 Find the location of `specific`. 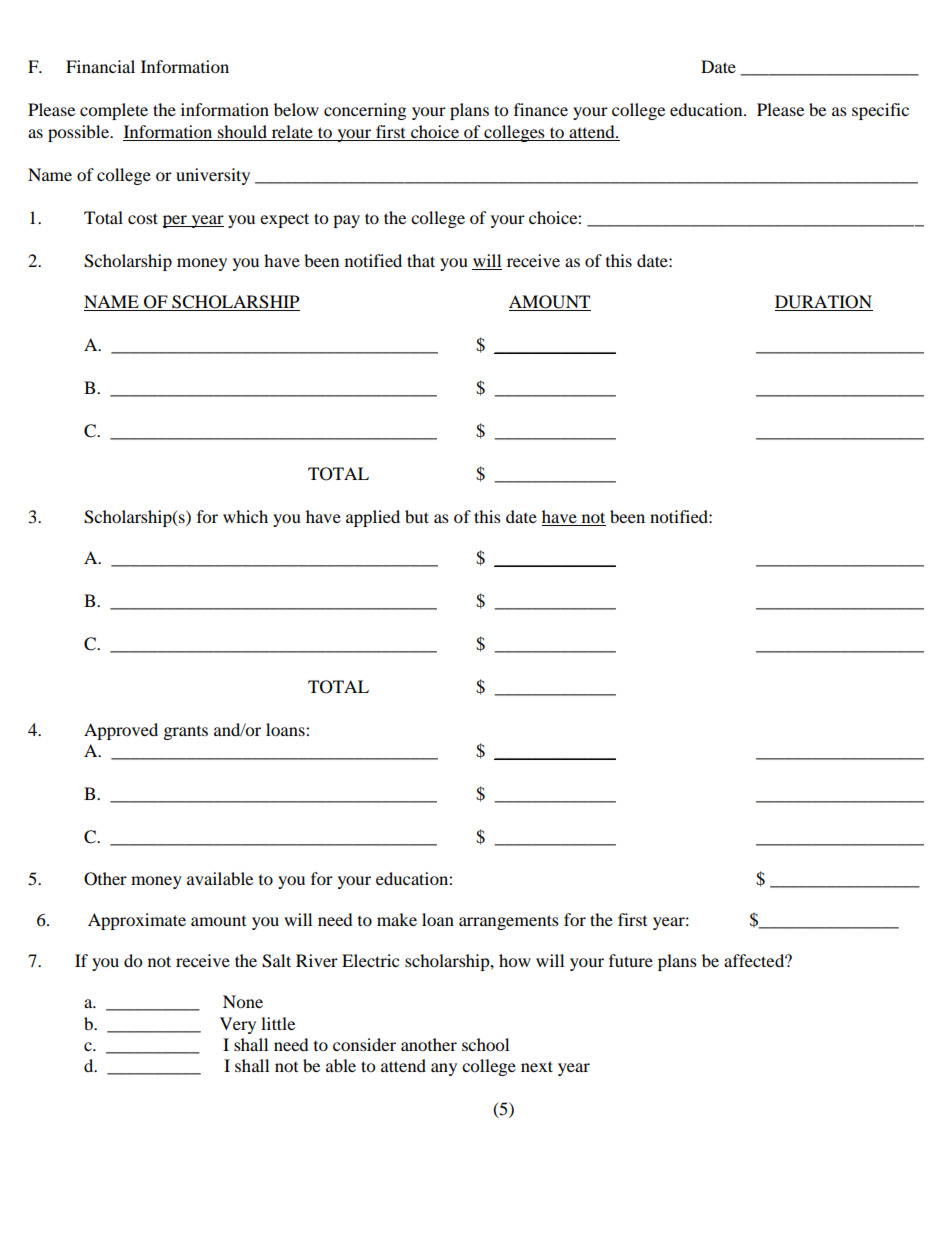

specific is located at coordinates (880, 111).
